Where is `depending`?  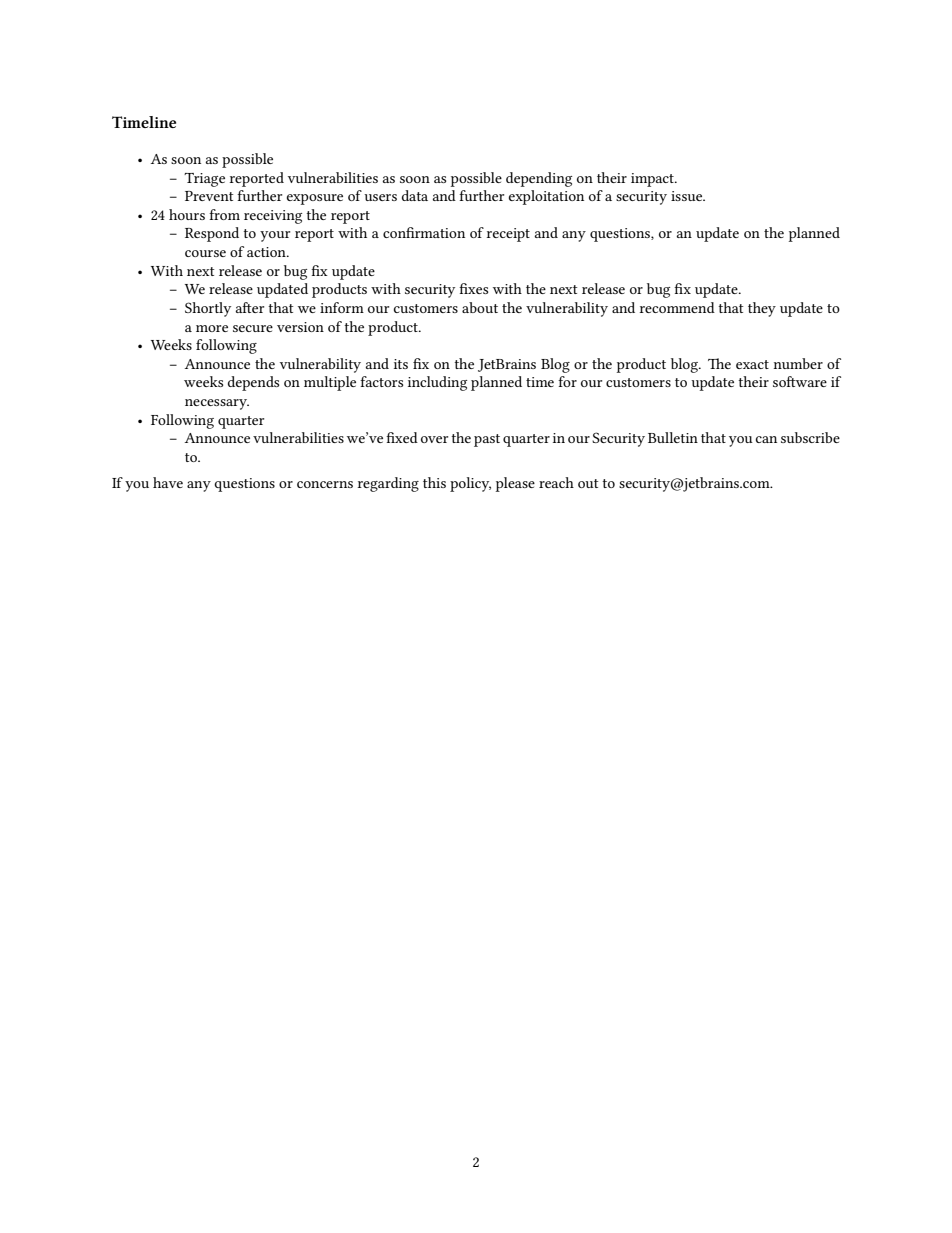 depending is located at coordinates (539, 179).
